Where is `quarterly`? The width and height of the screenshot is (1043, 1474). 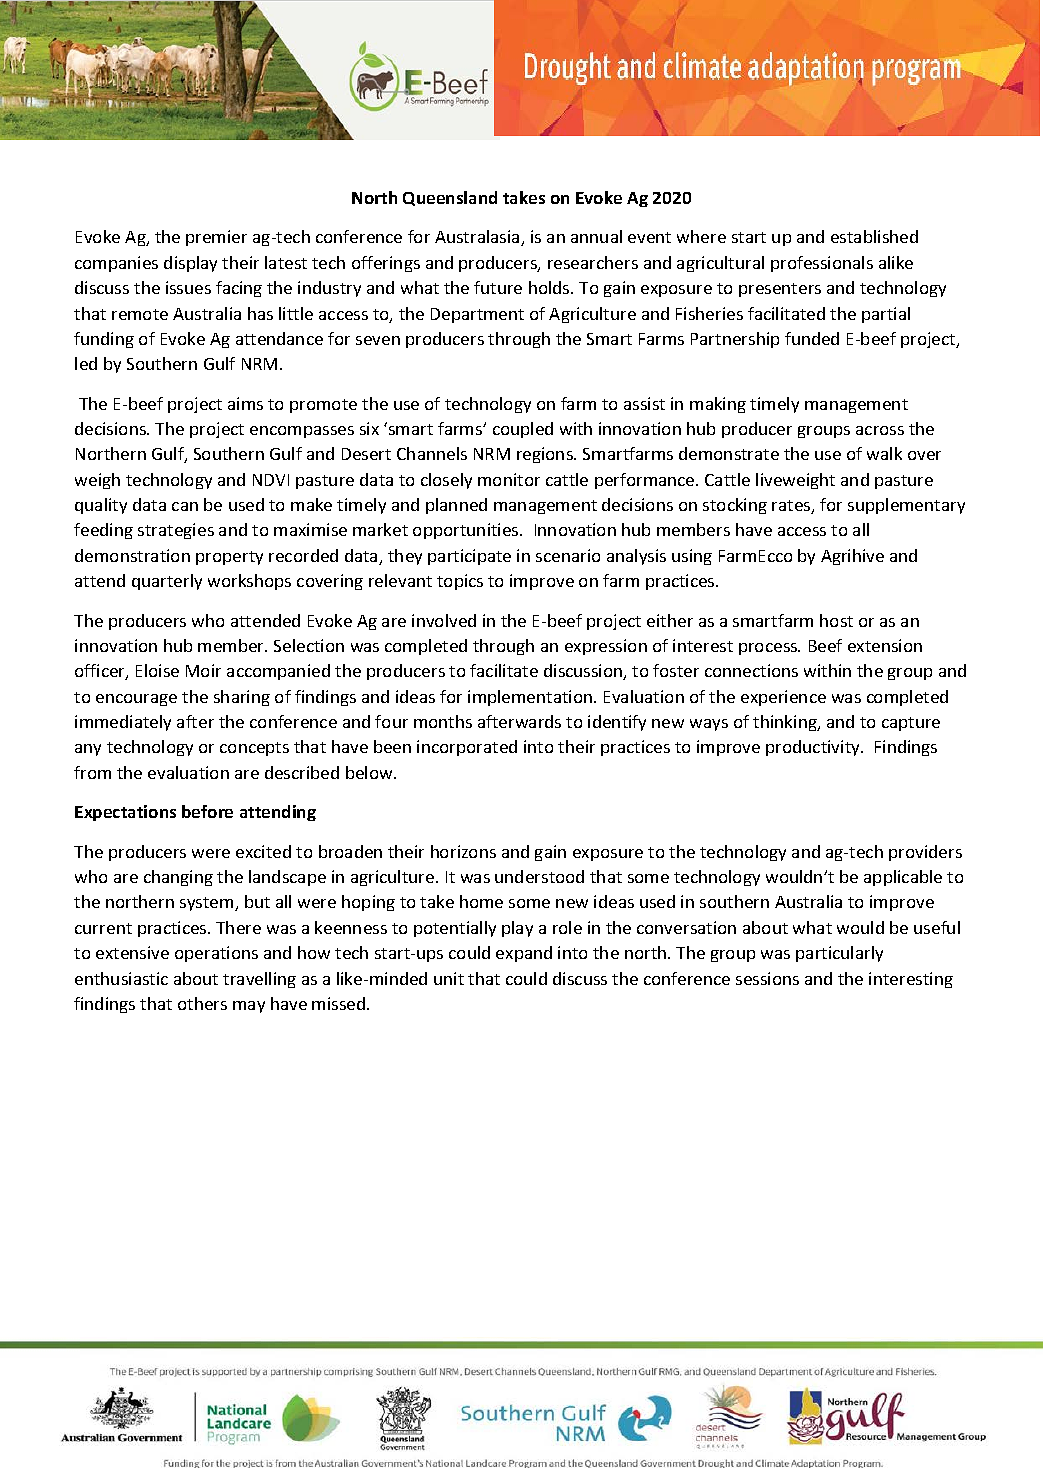
quarterly is located at coordinates (167, 582).
